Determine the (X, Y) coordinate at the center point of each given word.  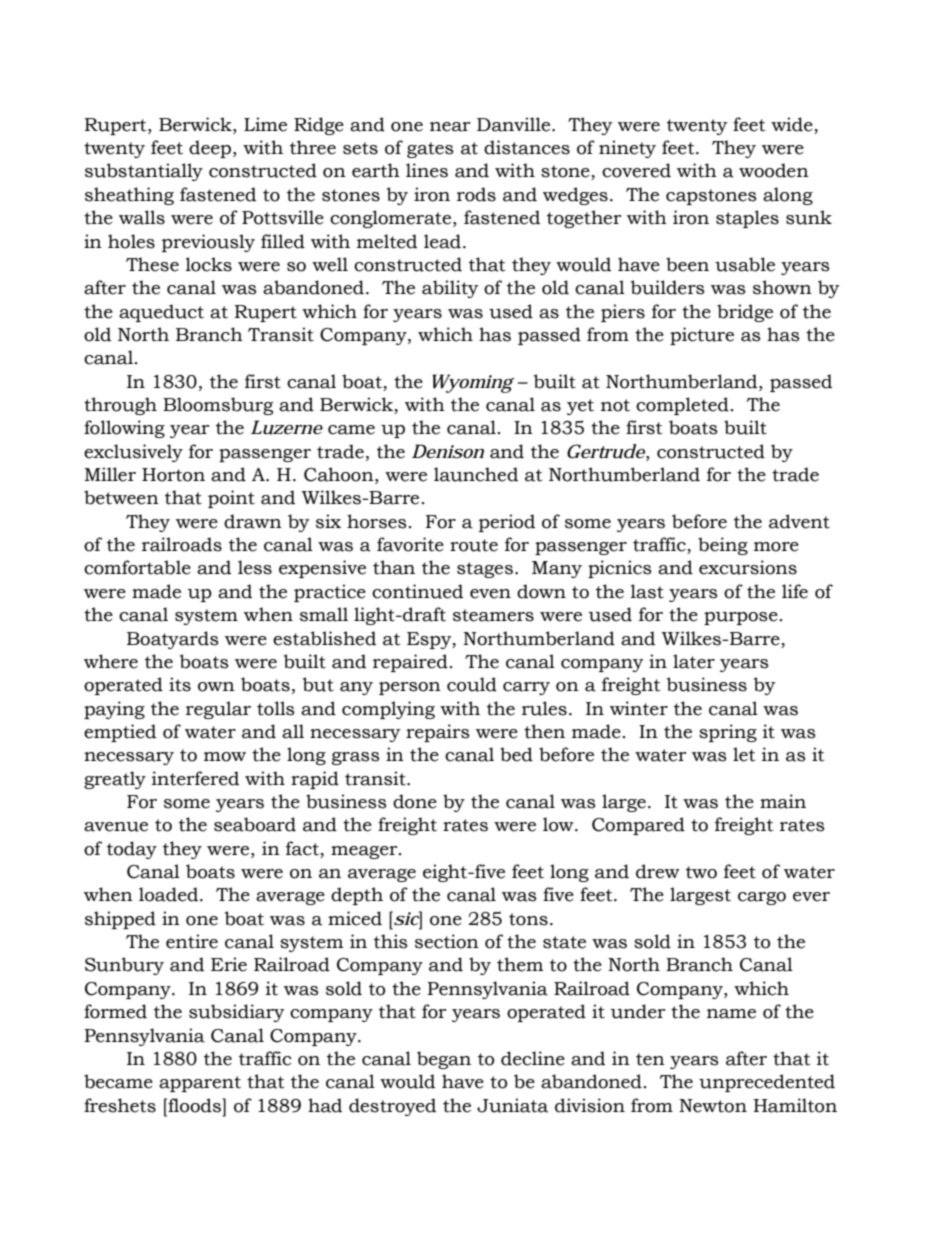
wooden (774, 170)
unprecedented (767, 1083)
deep (211, 149)
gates (430, 150)
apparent (200, 1084)
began (444, 1060)
